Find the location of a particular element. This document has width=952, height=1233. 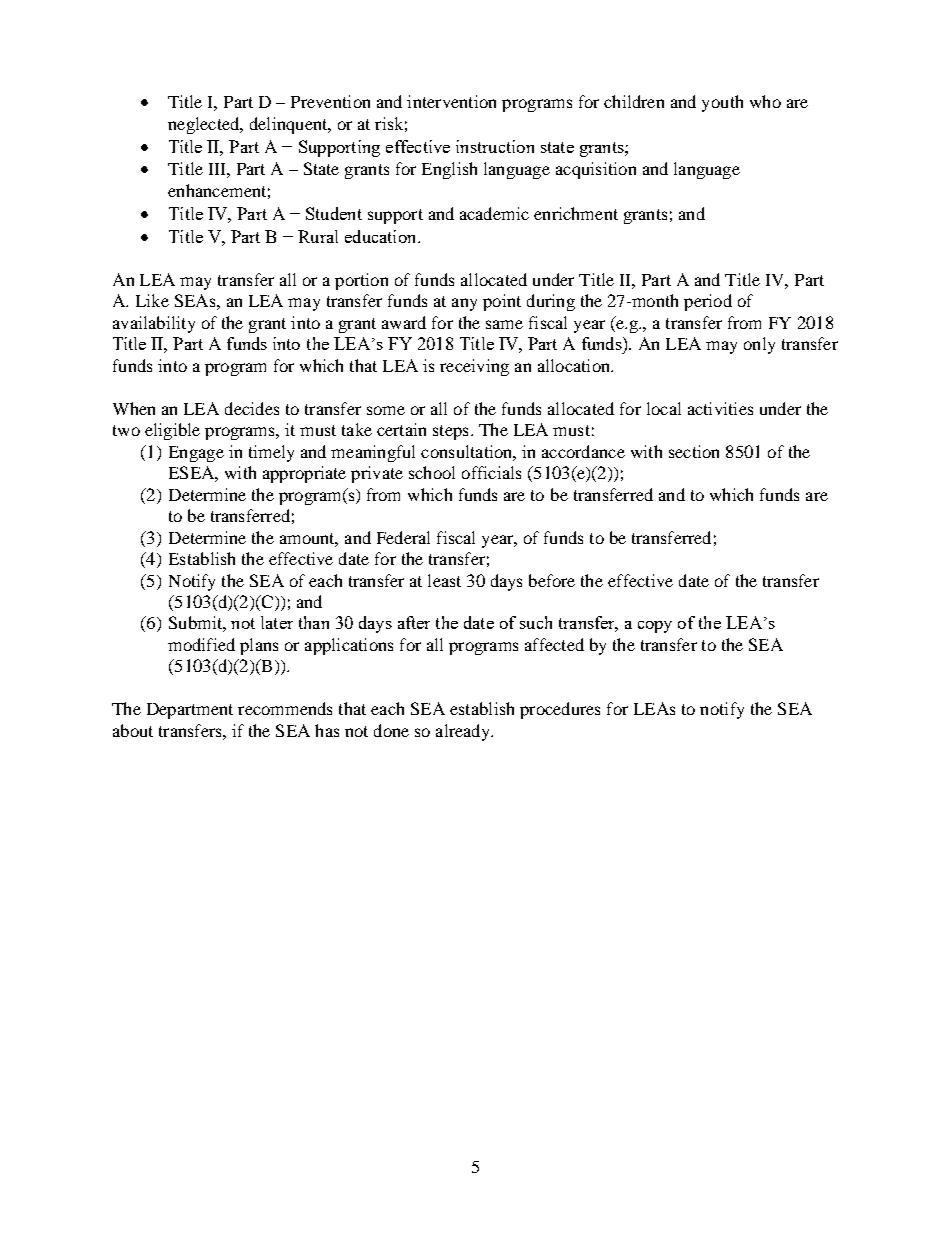

intervention is located at coordinates (451, 101).
